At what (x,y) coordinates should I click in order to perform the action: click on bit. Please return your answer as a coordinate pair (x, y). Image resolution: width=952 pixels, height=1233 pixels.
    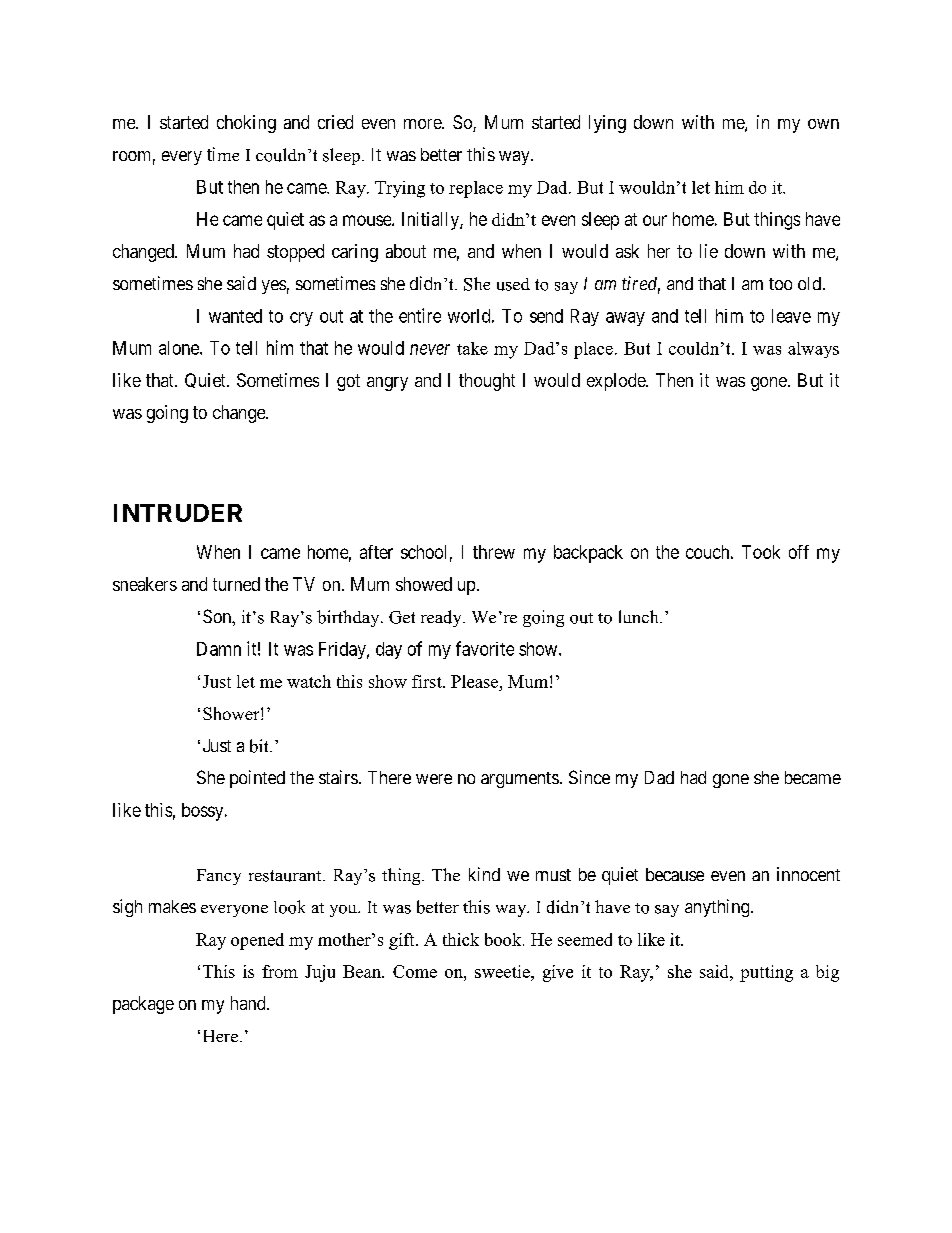
    Looking at the image, I should click on (260, 746).
